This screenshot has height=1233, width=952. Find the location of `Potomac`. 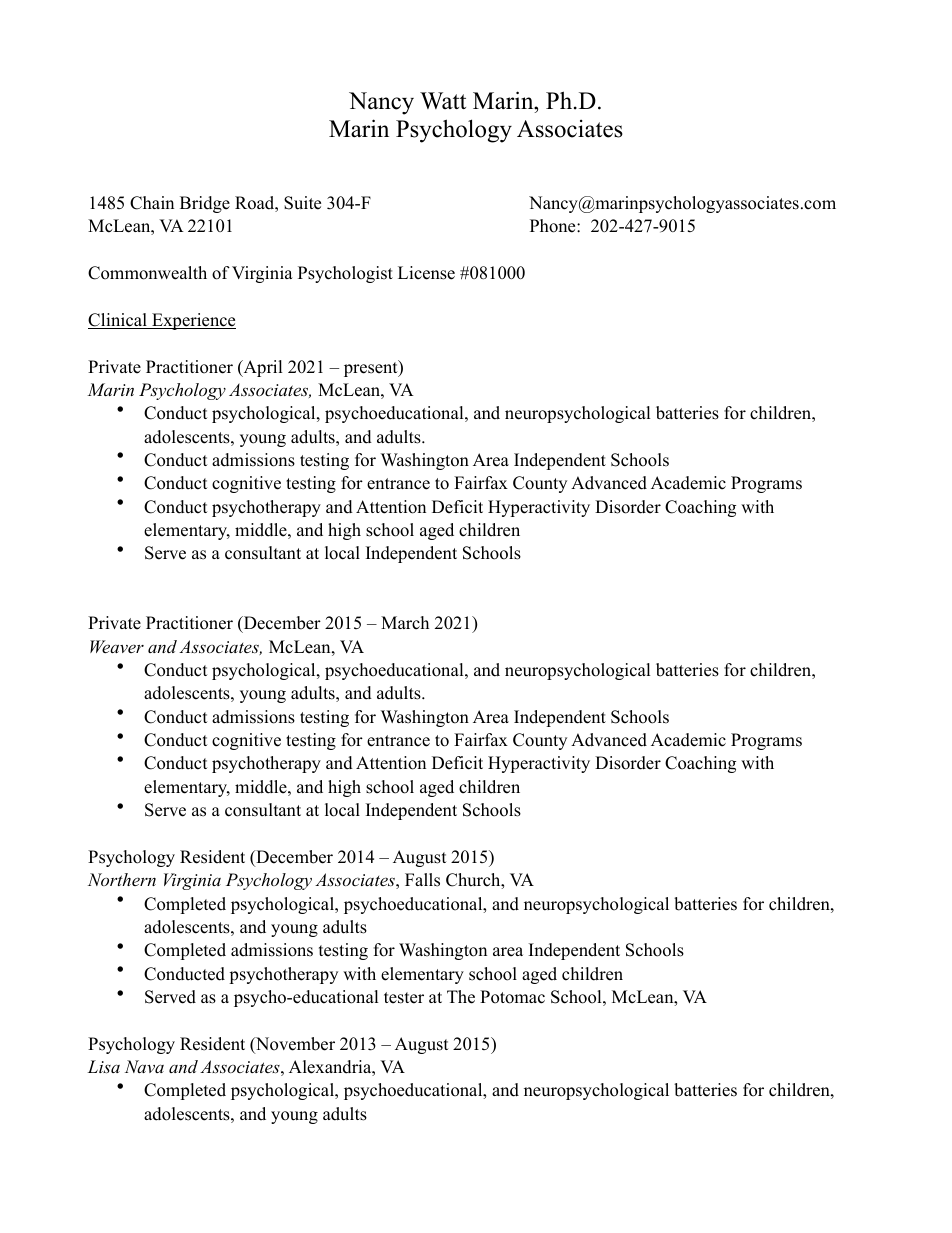

Potomac is located at coordinates (512, 997).
